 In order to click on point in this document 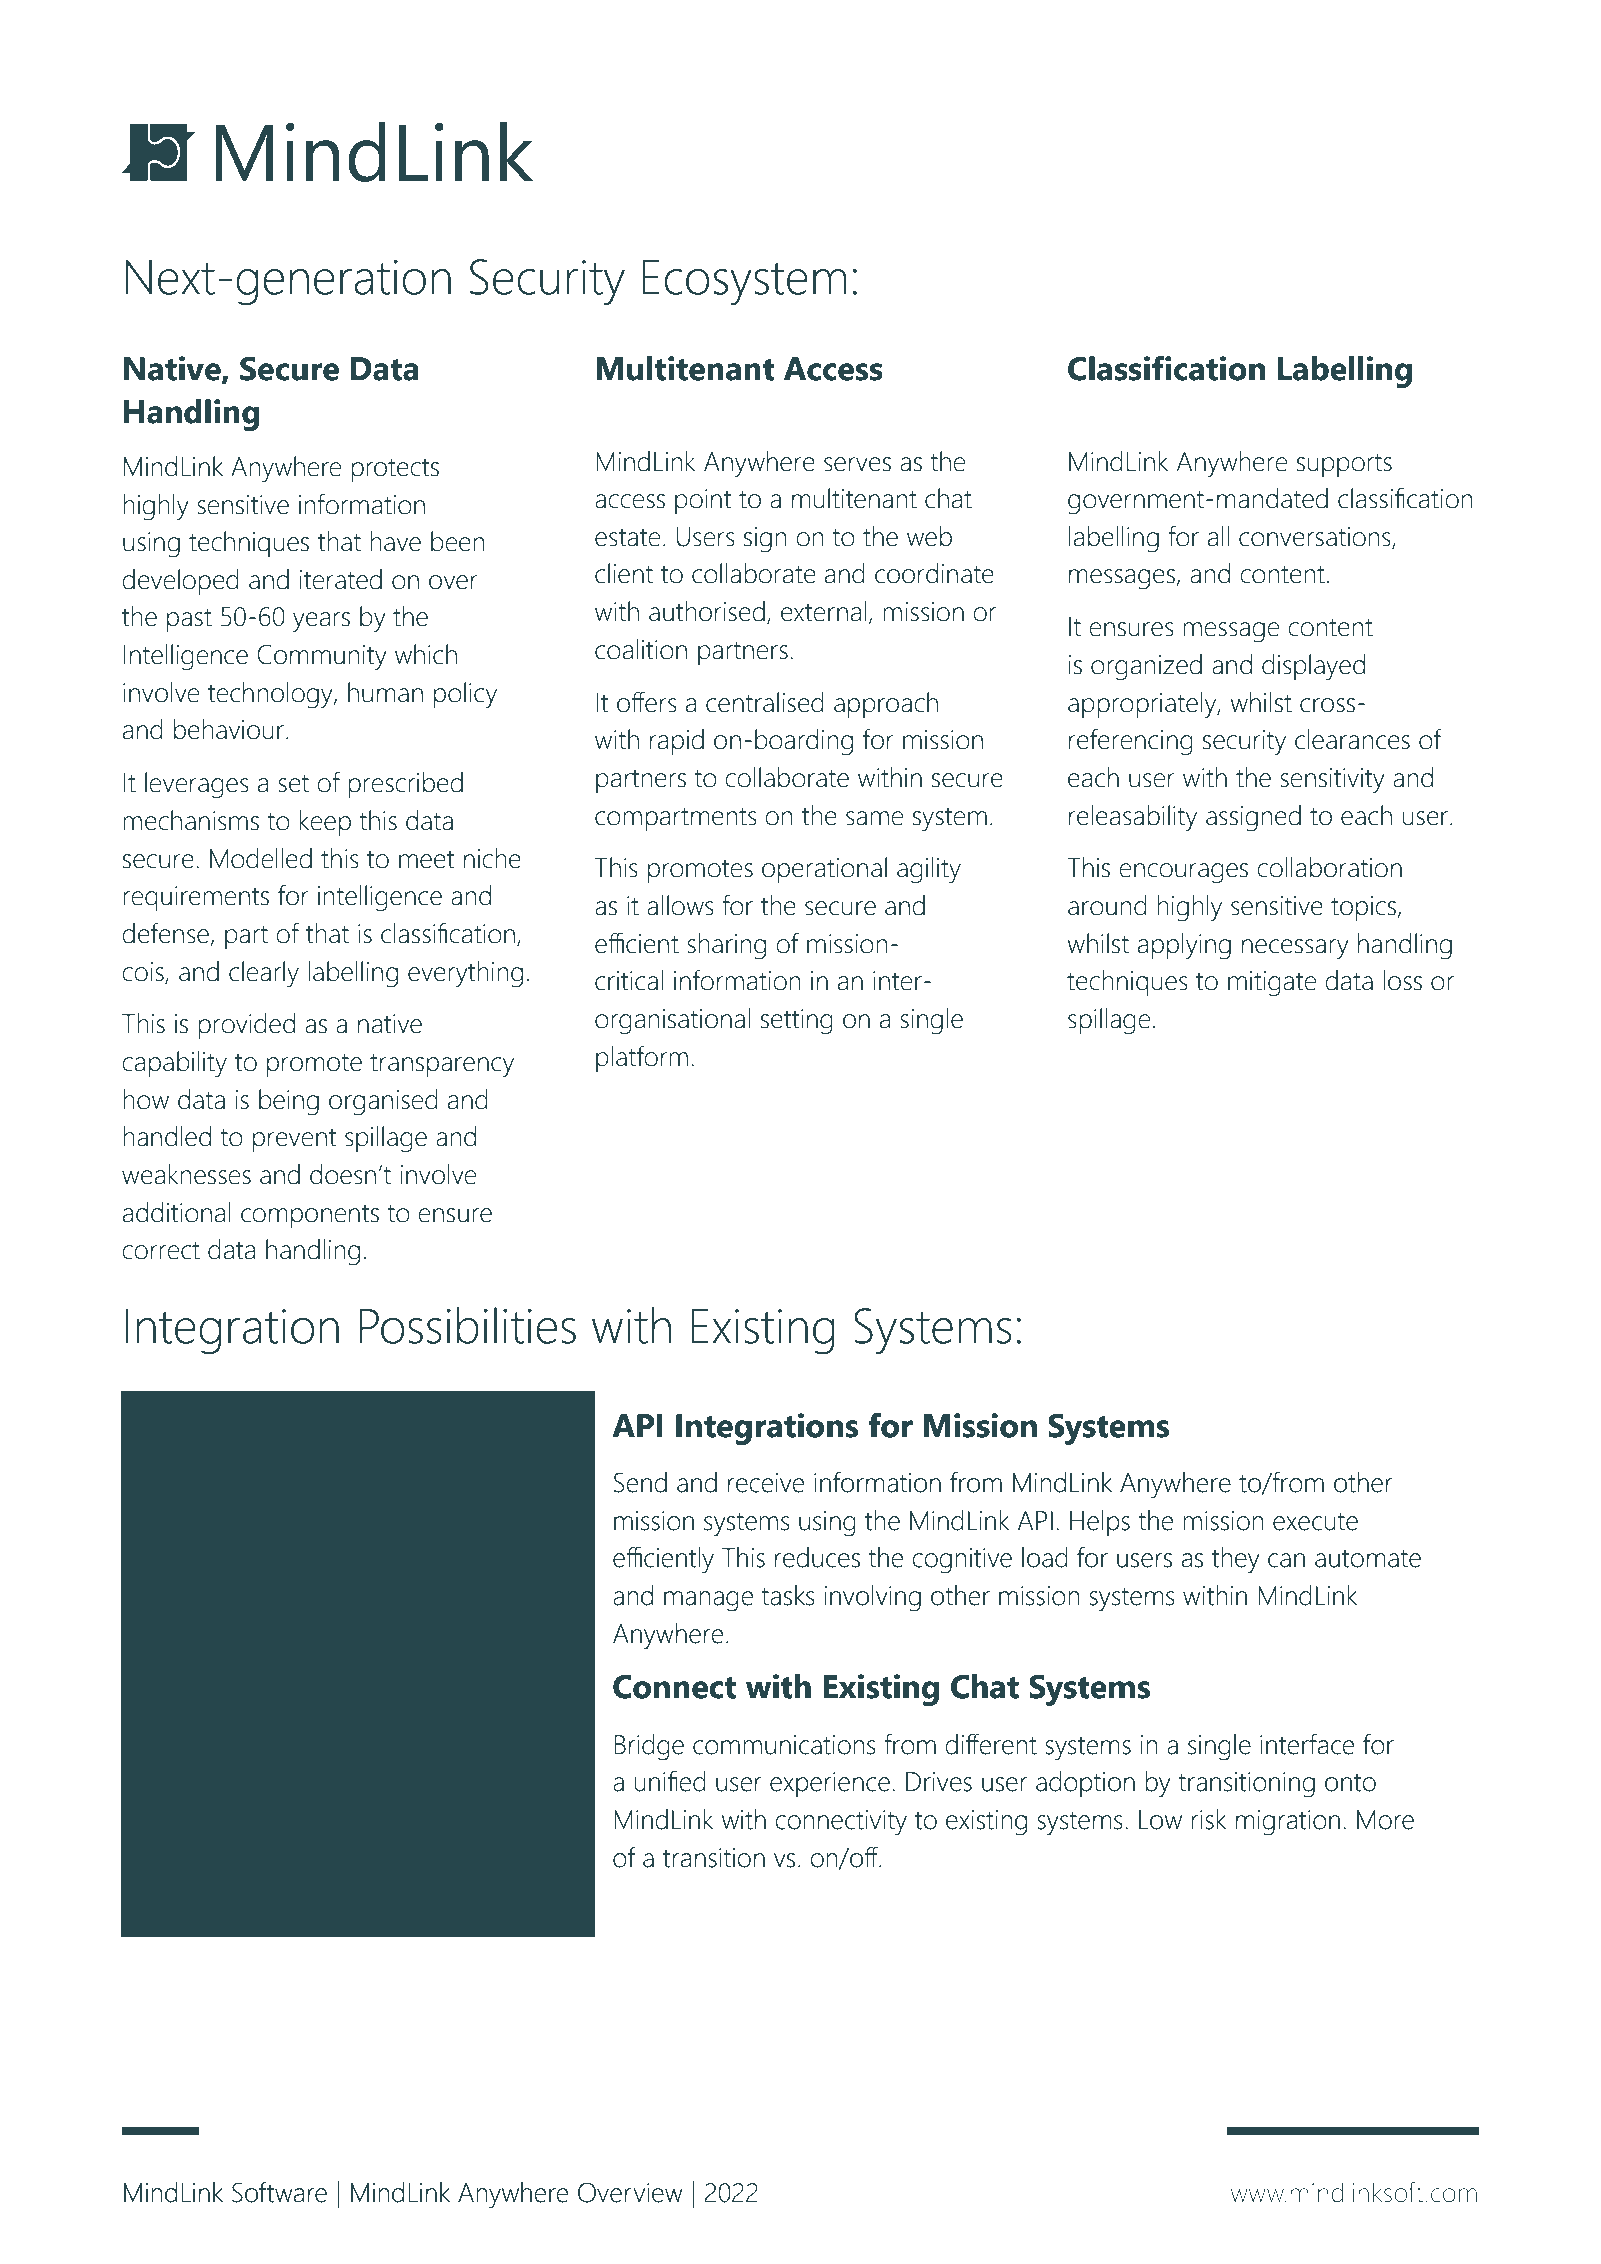, I will do `click(703, 502)`.
